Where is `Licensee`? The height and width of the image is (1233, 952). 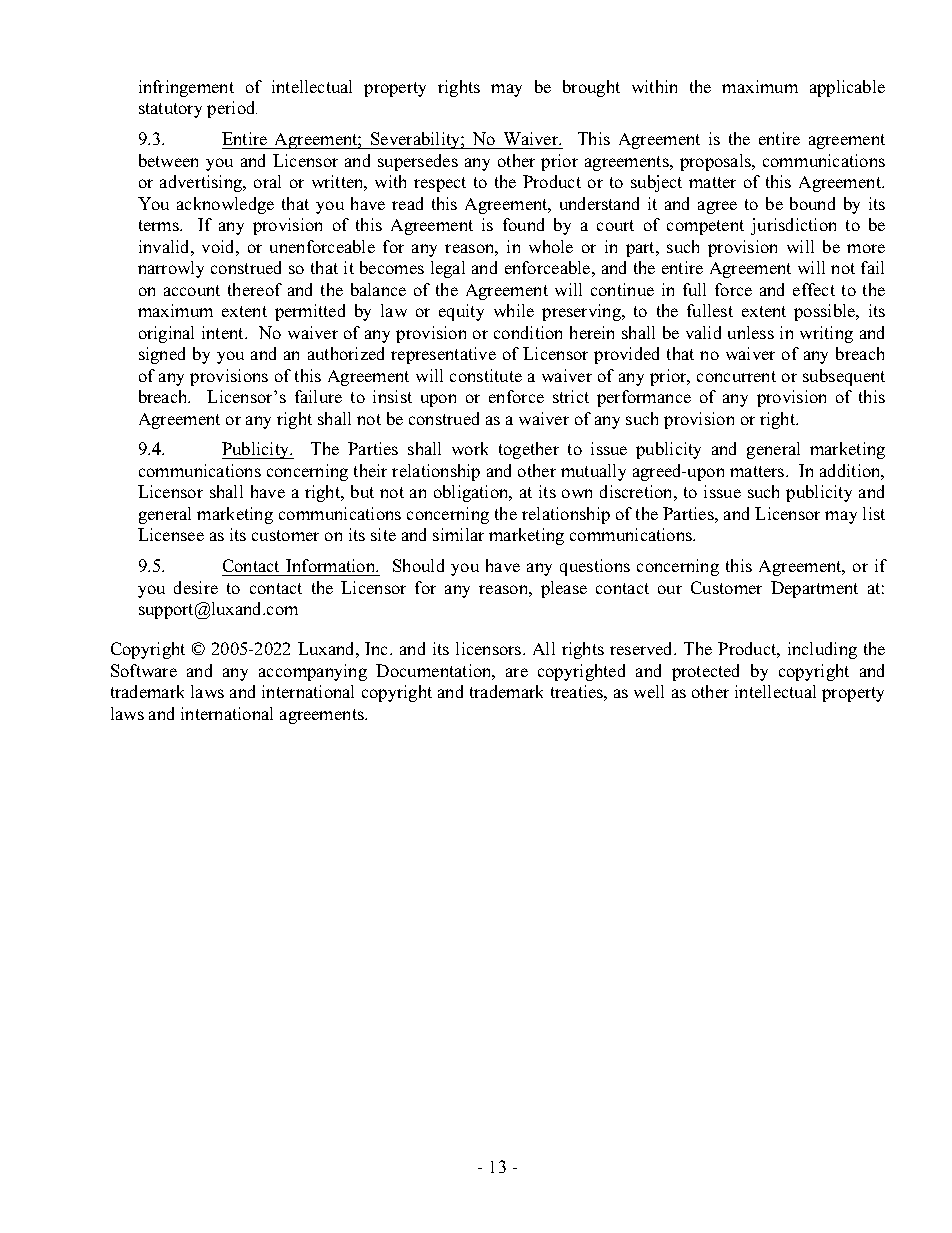
Licensee is located at coordinates (171, 534).
